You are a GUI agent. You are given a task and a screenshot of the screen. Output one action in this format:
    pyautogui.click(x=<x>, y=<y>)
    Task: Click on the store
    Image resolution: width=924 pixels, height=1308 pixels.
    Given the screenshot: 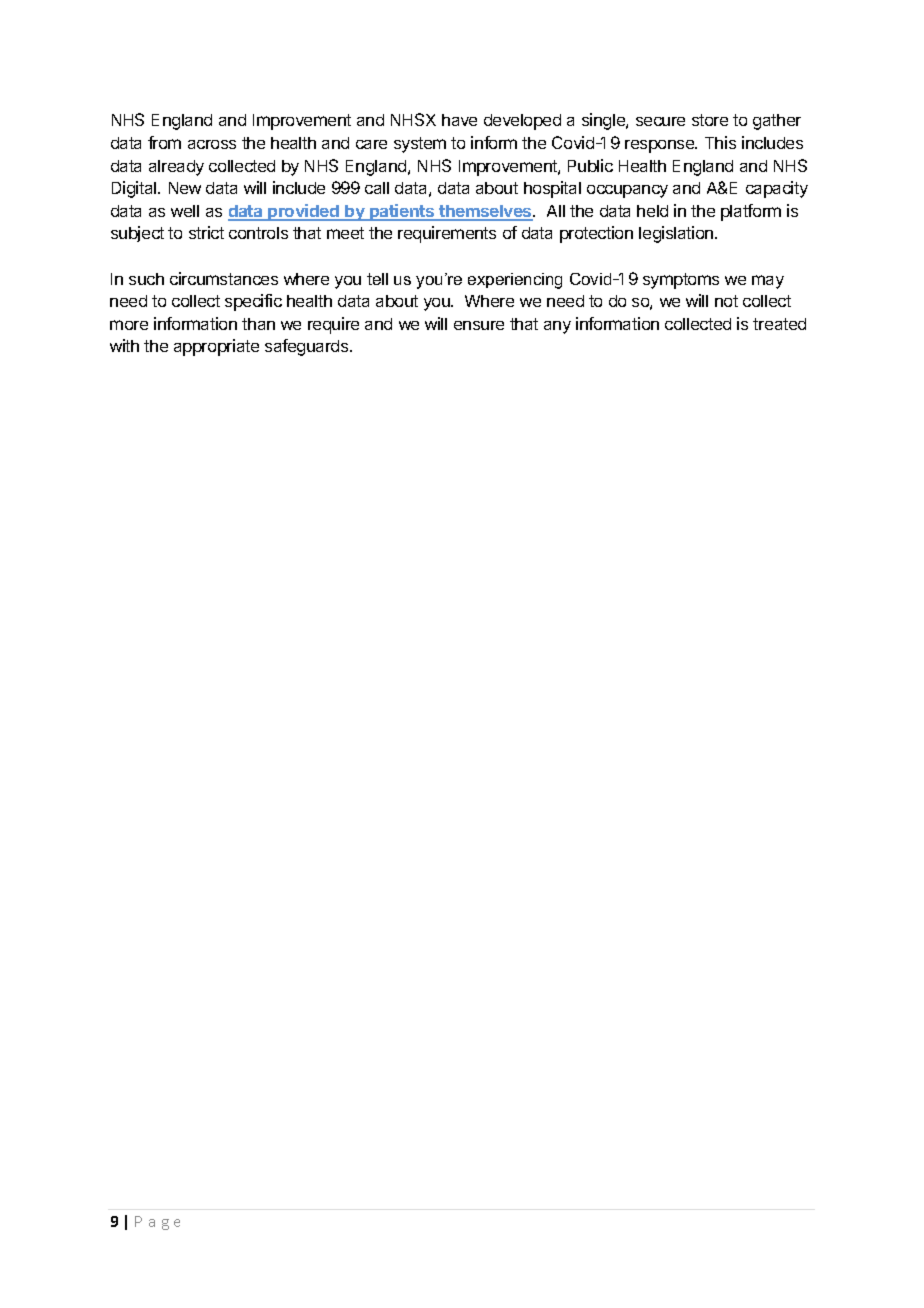 What is the action you would take?
    pyautogui.click(x=710, y=120)
